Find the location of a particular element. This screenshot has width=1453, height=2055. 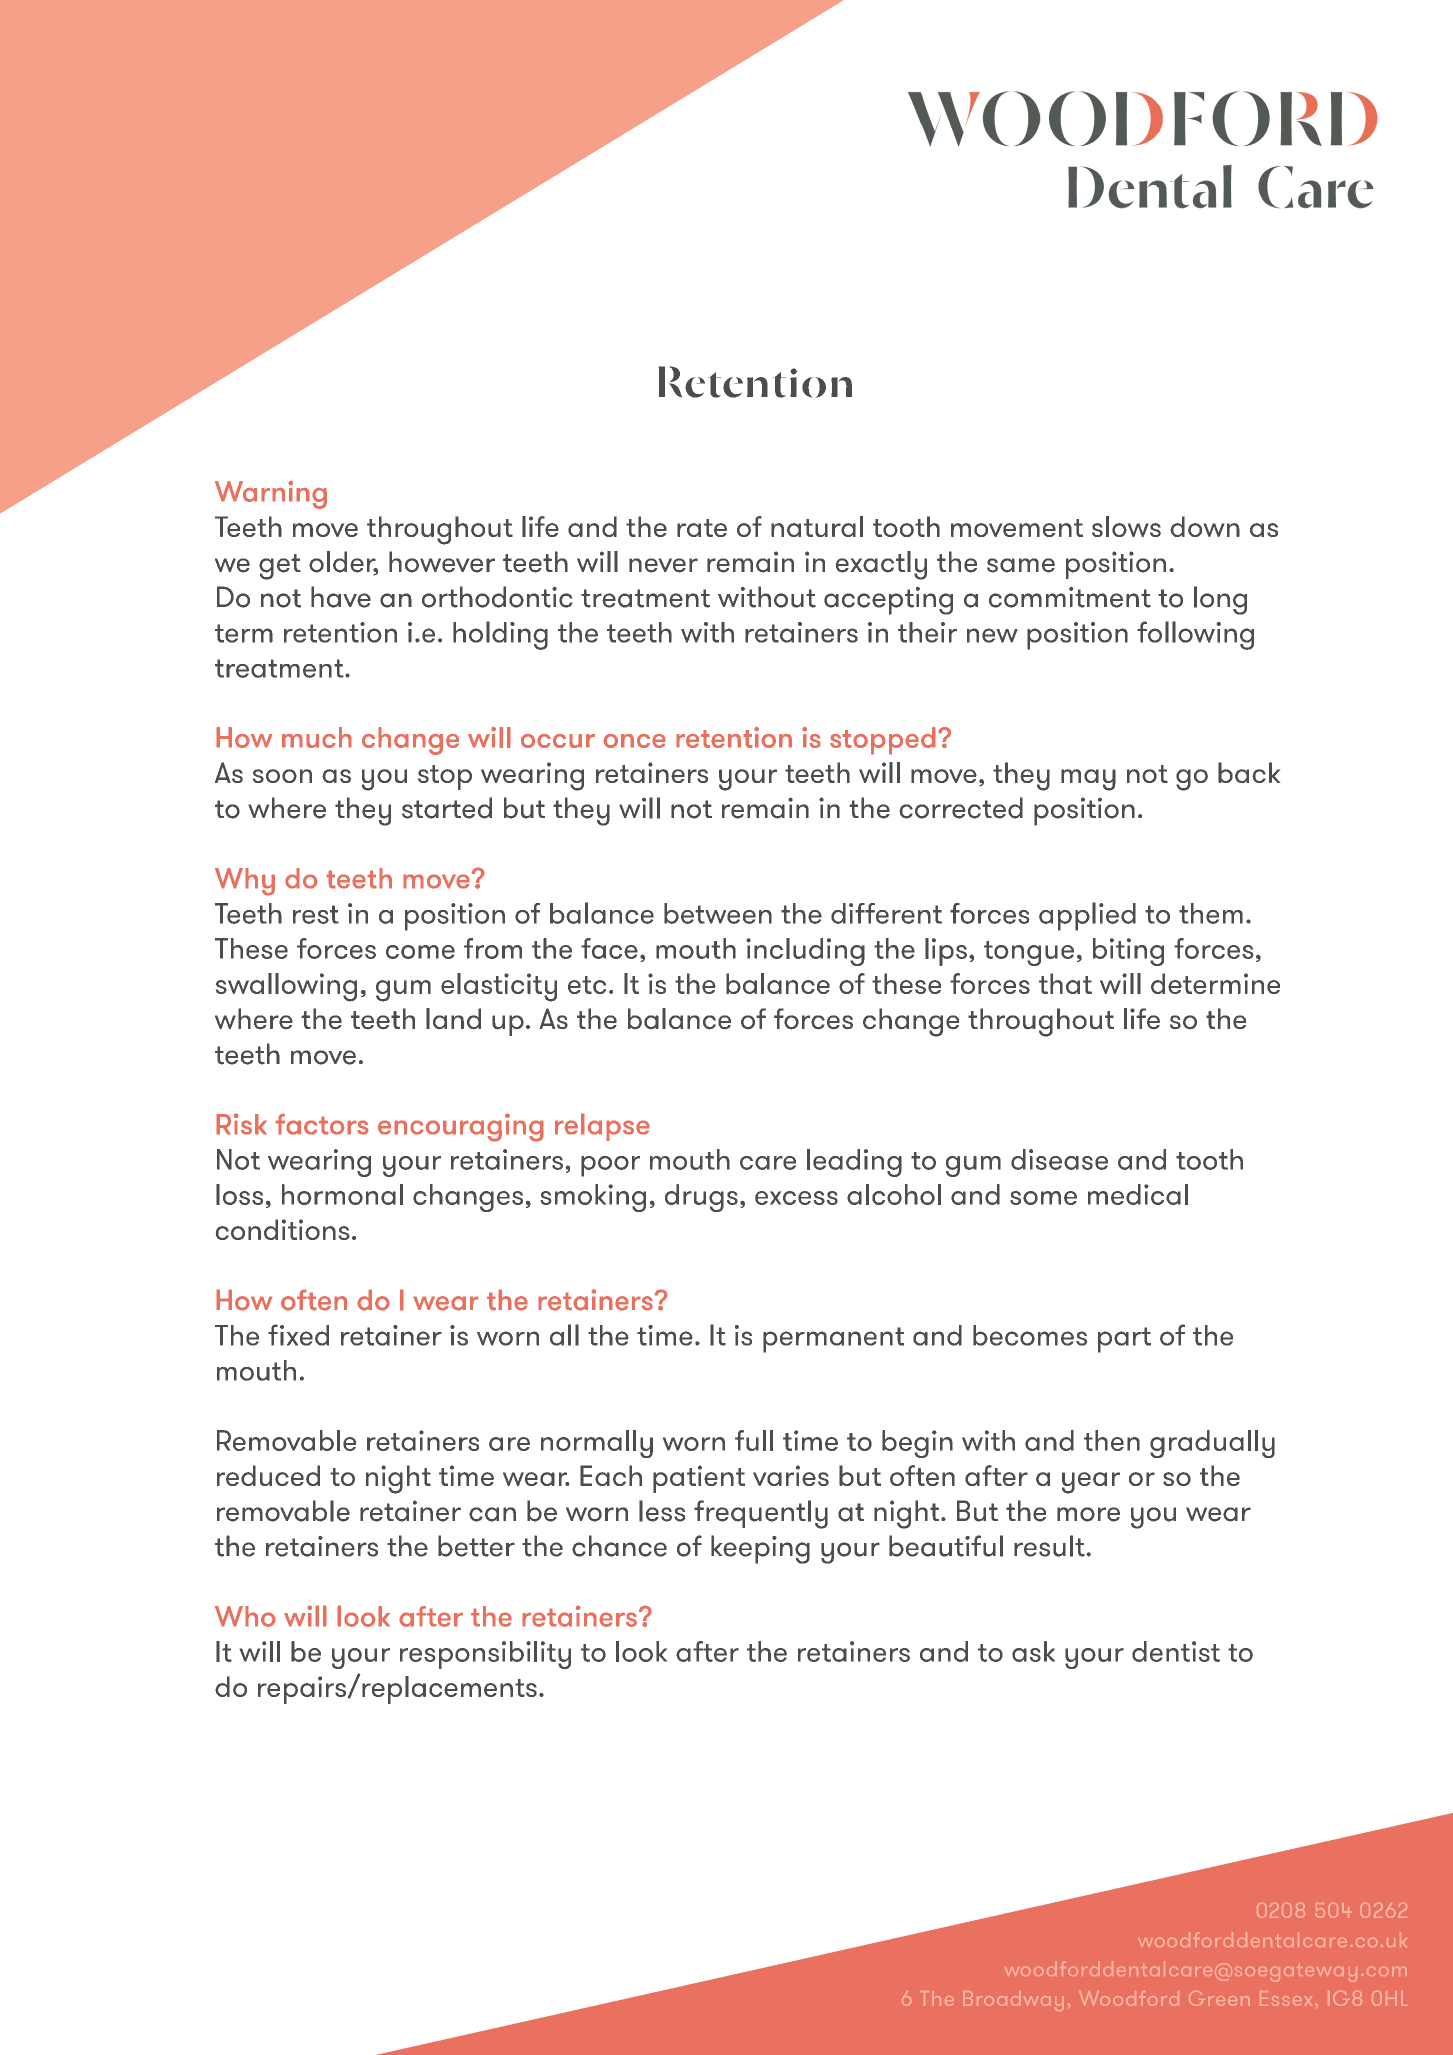

started is located at coordinates (447, 808).
